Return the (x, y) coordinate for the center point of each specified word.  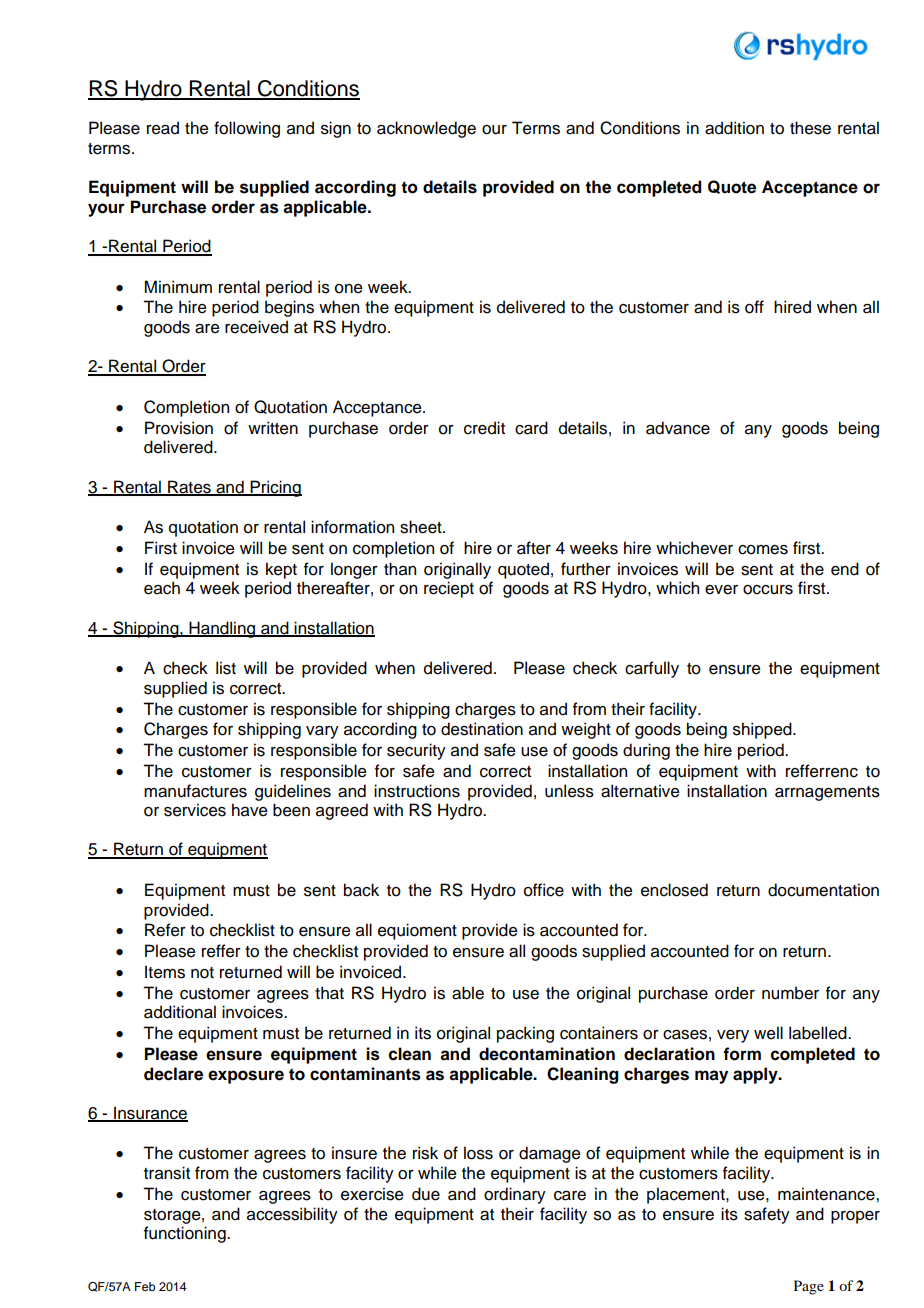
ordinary (515, 1195)
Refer (165, 930)
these (810, 128)
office (544, 890)
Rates (189, 487)
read (163, 128)
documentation (823, 890)
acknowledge (426, 129)
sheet (422, 527)
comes (763, 550)
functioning (186, 1234)
